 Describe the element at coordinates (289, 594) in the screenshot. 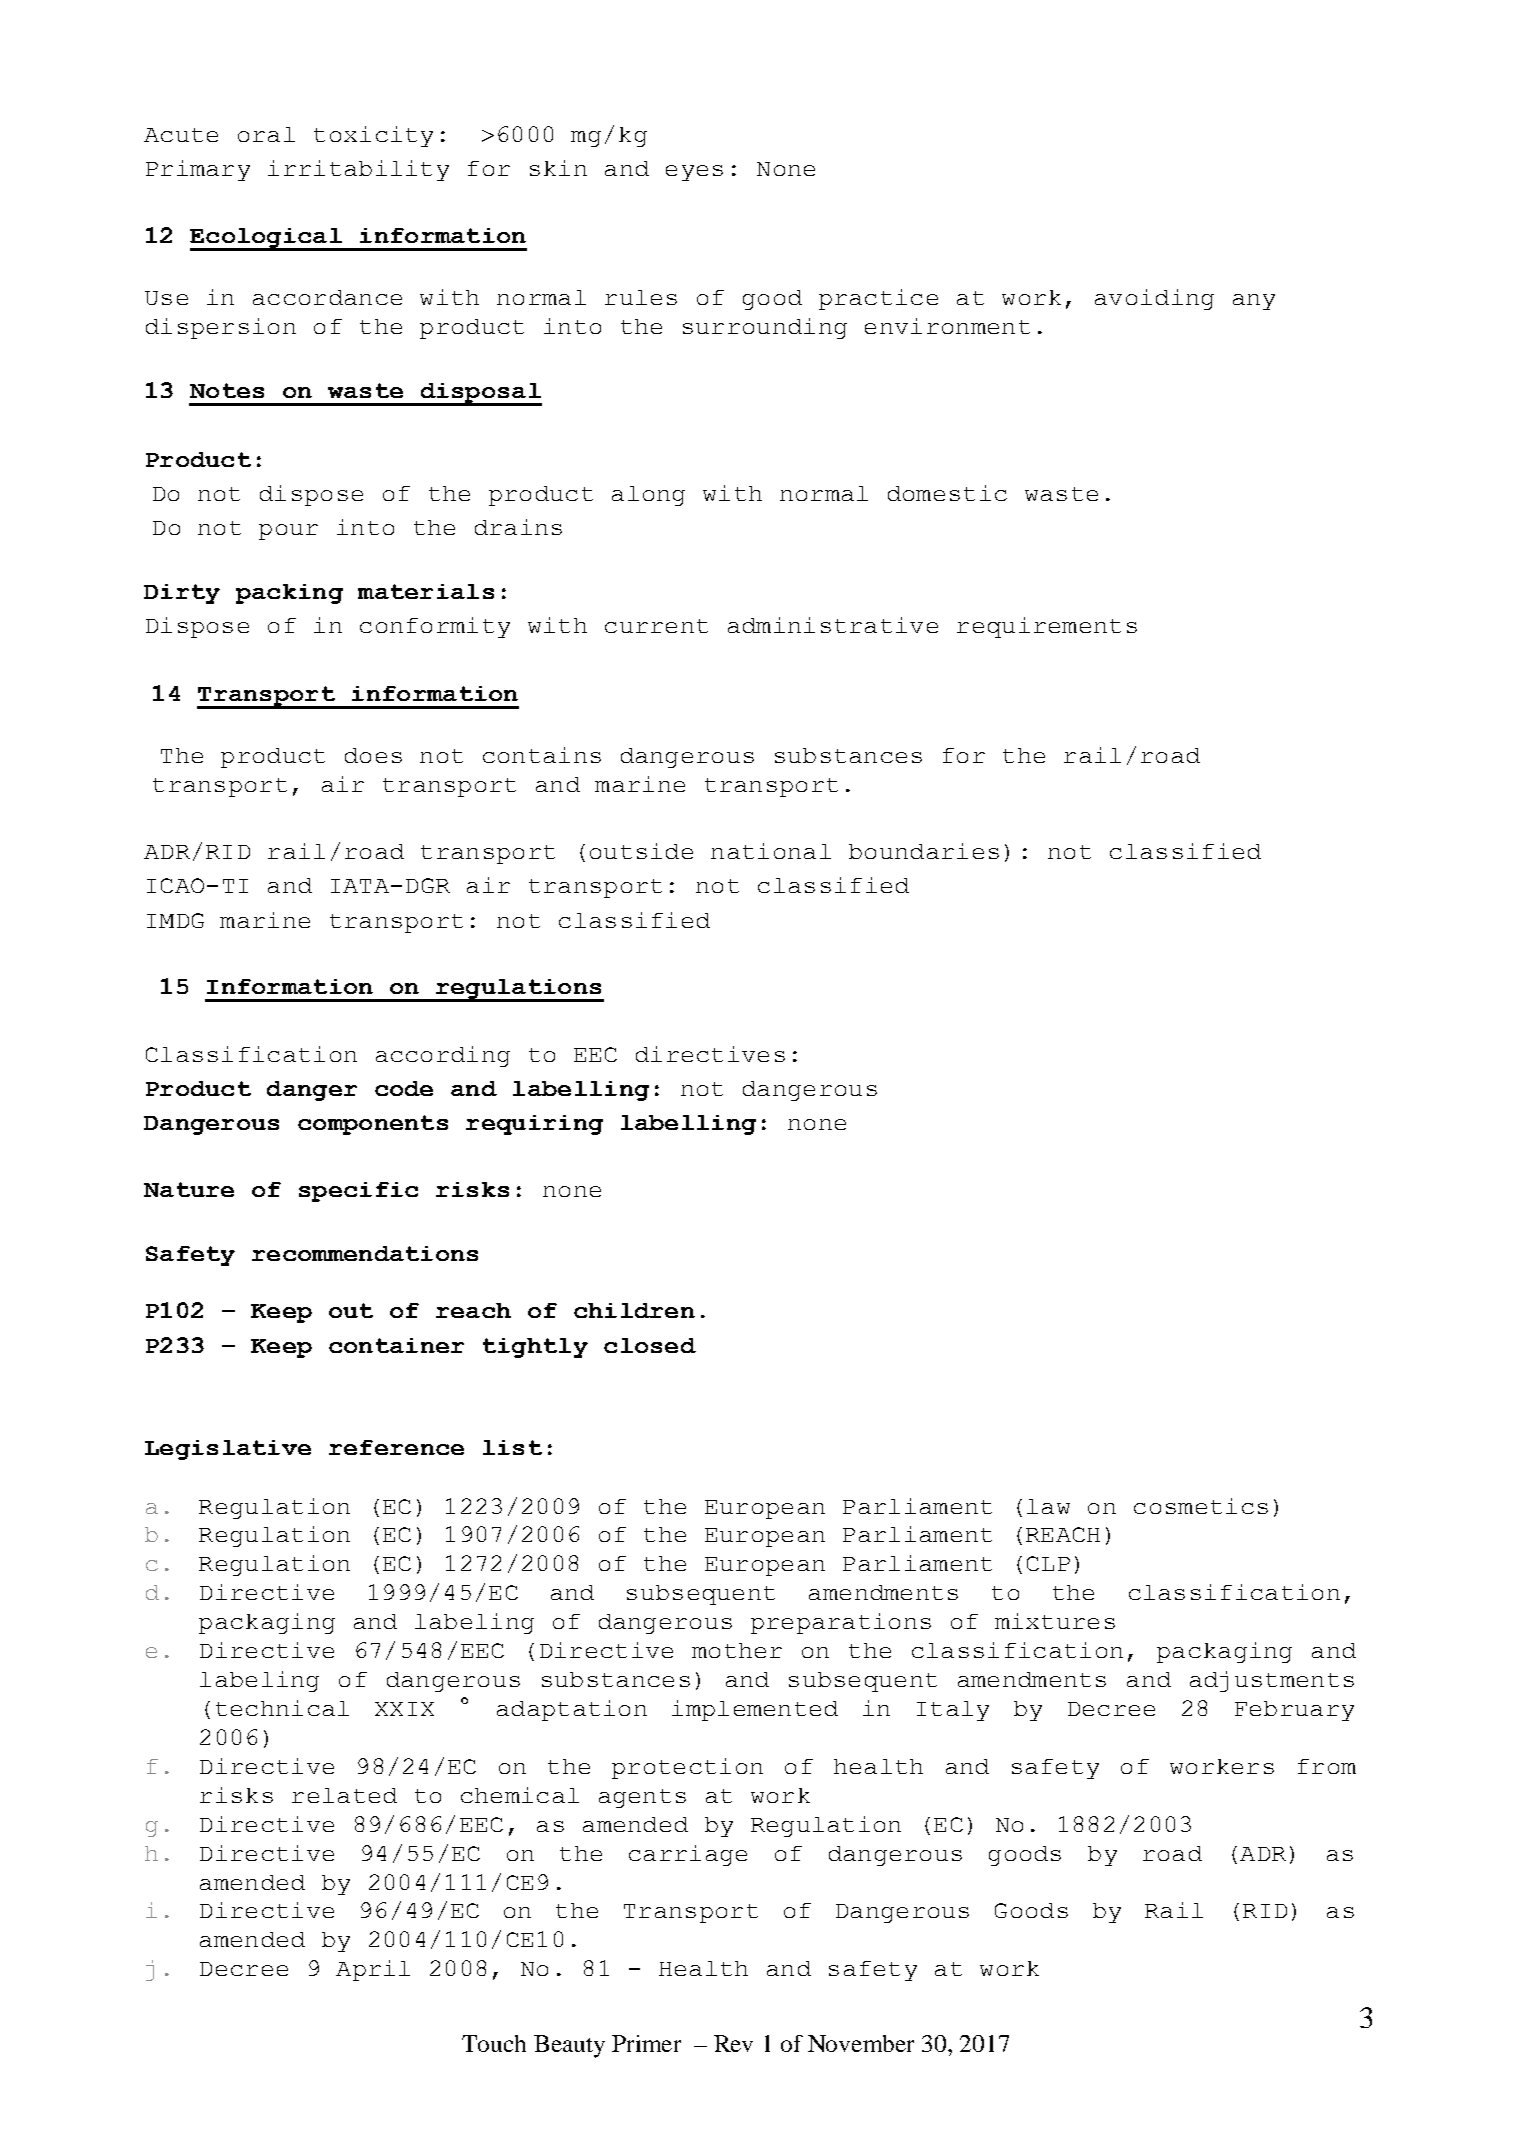

I see `packing` at that location.
